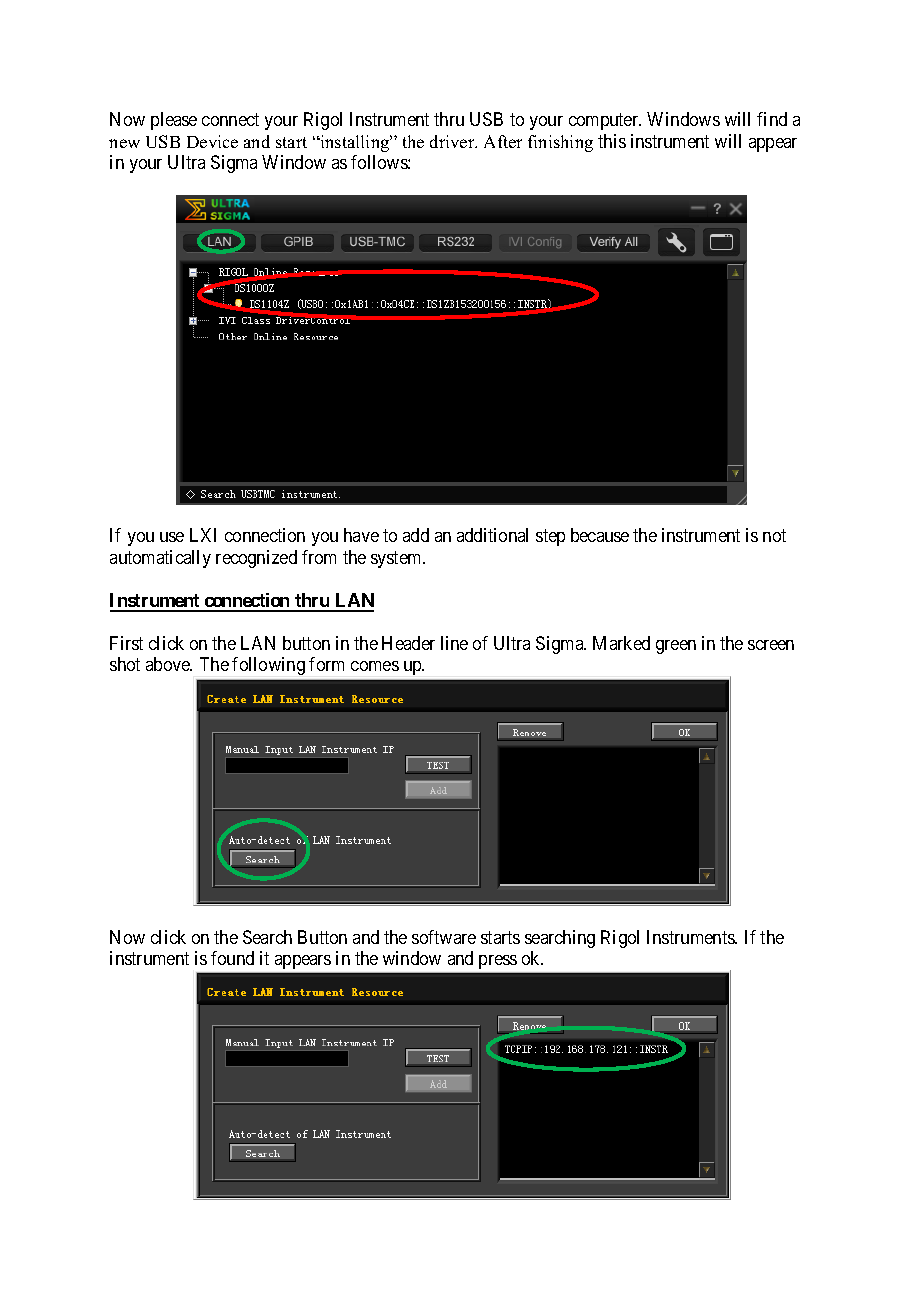  I want to click on Device, so click(212, 141).
